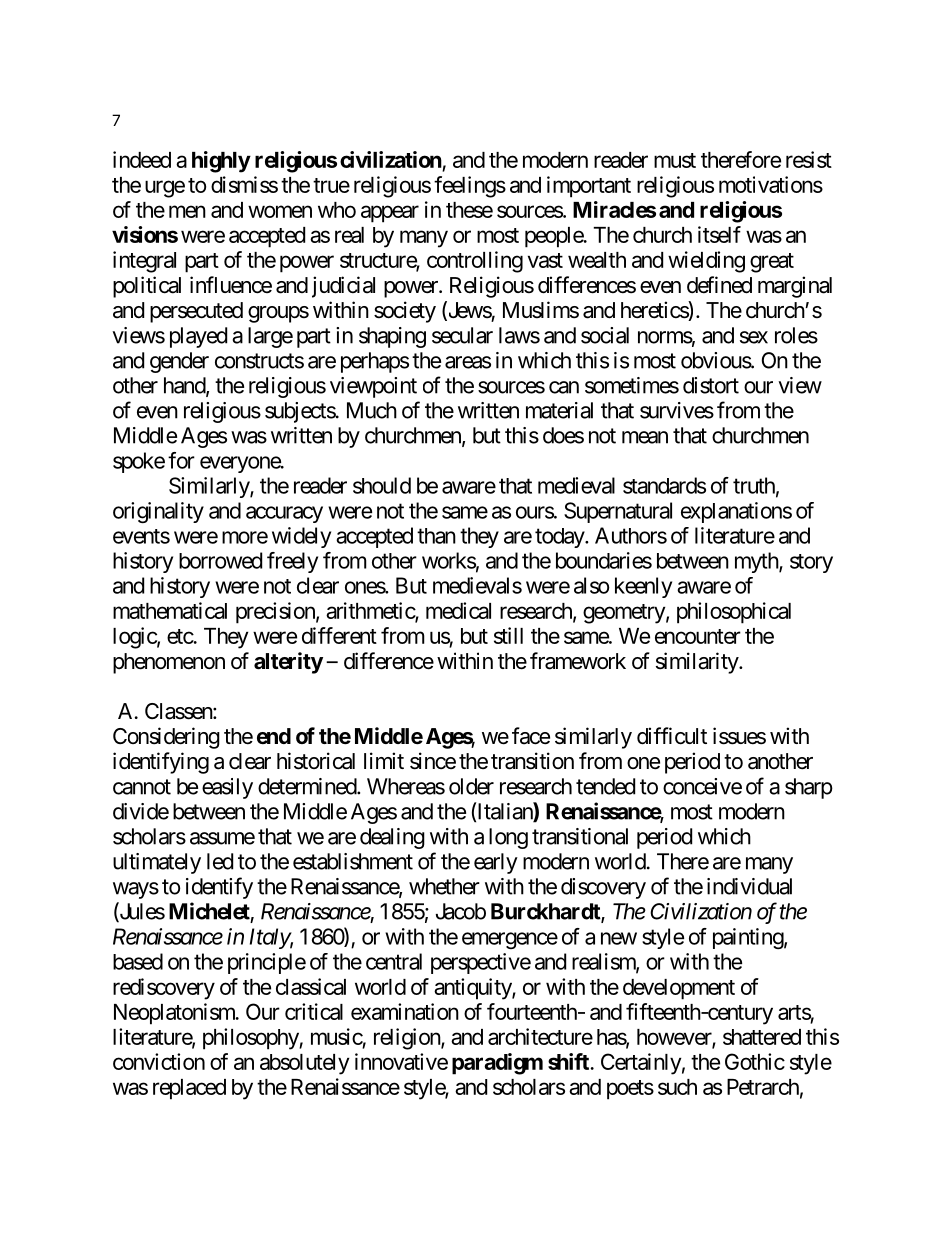 This page has width=952, height=1233. I want to click on appear, so click(390, 214).
